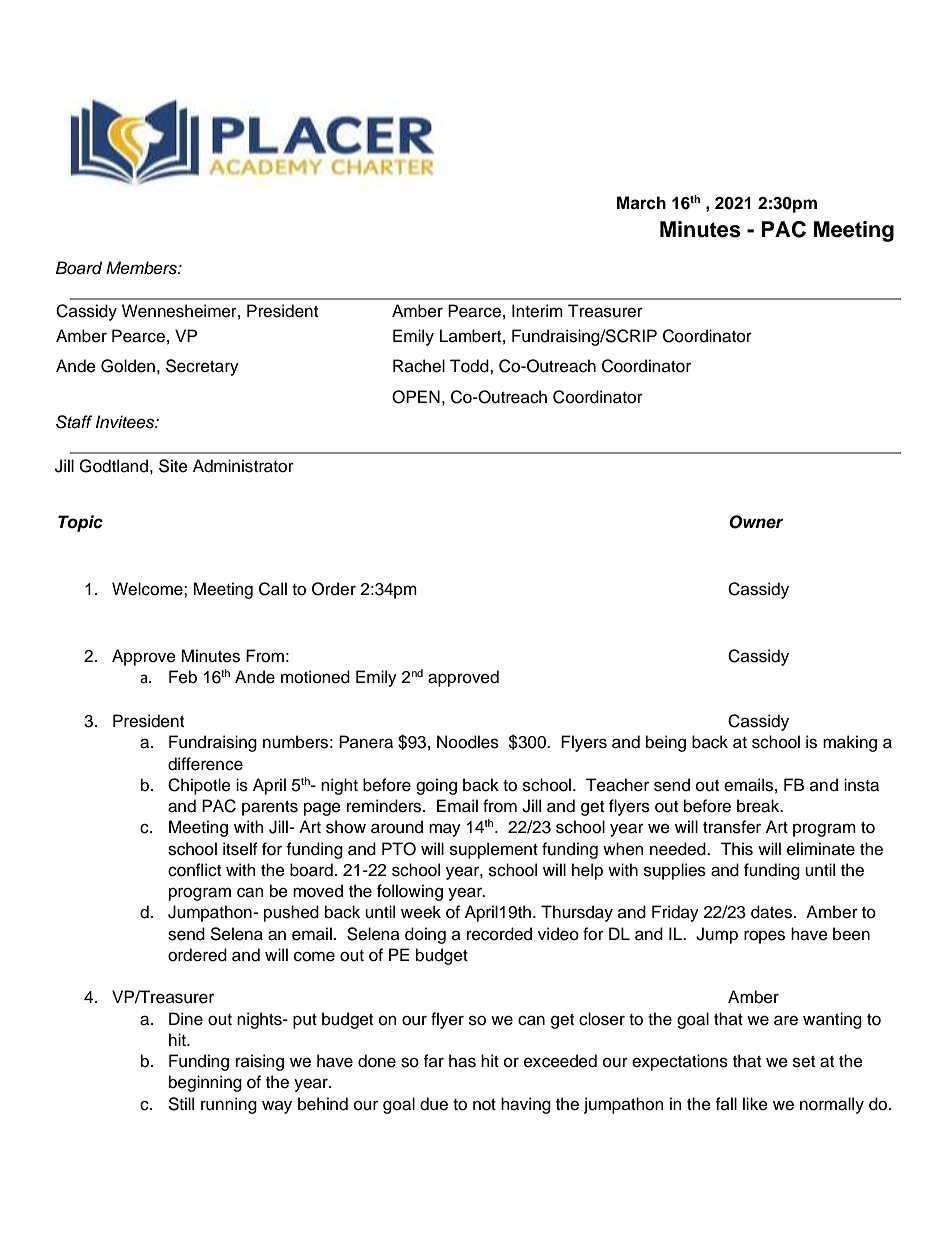 This document has height=1233, width=952. Describe the element at coordinates (436, 786) in the document. I see `going` at that location.
